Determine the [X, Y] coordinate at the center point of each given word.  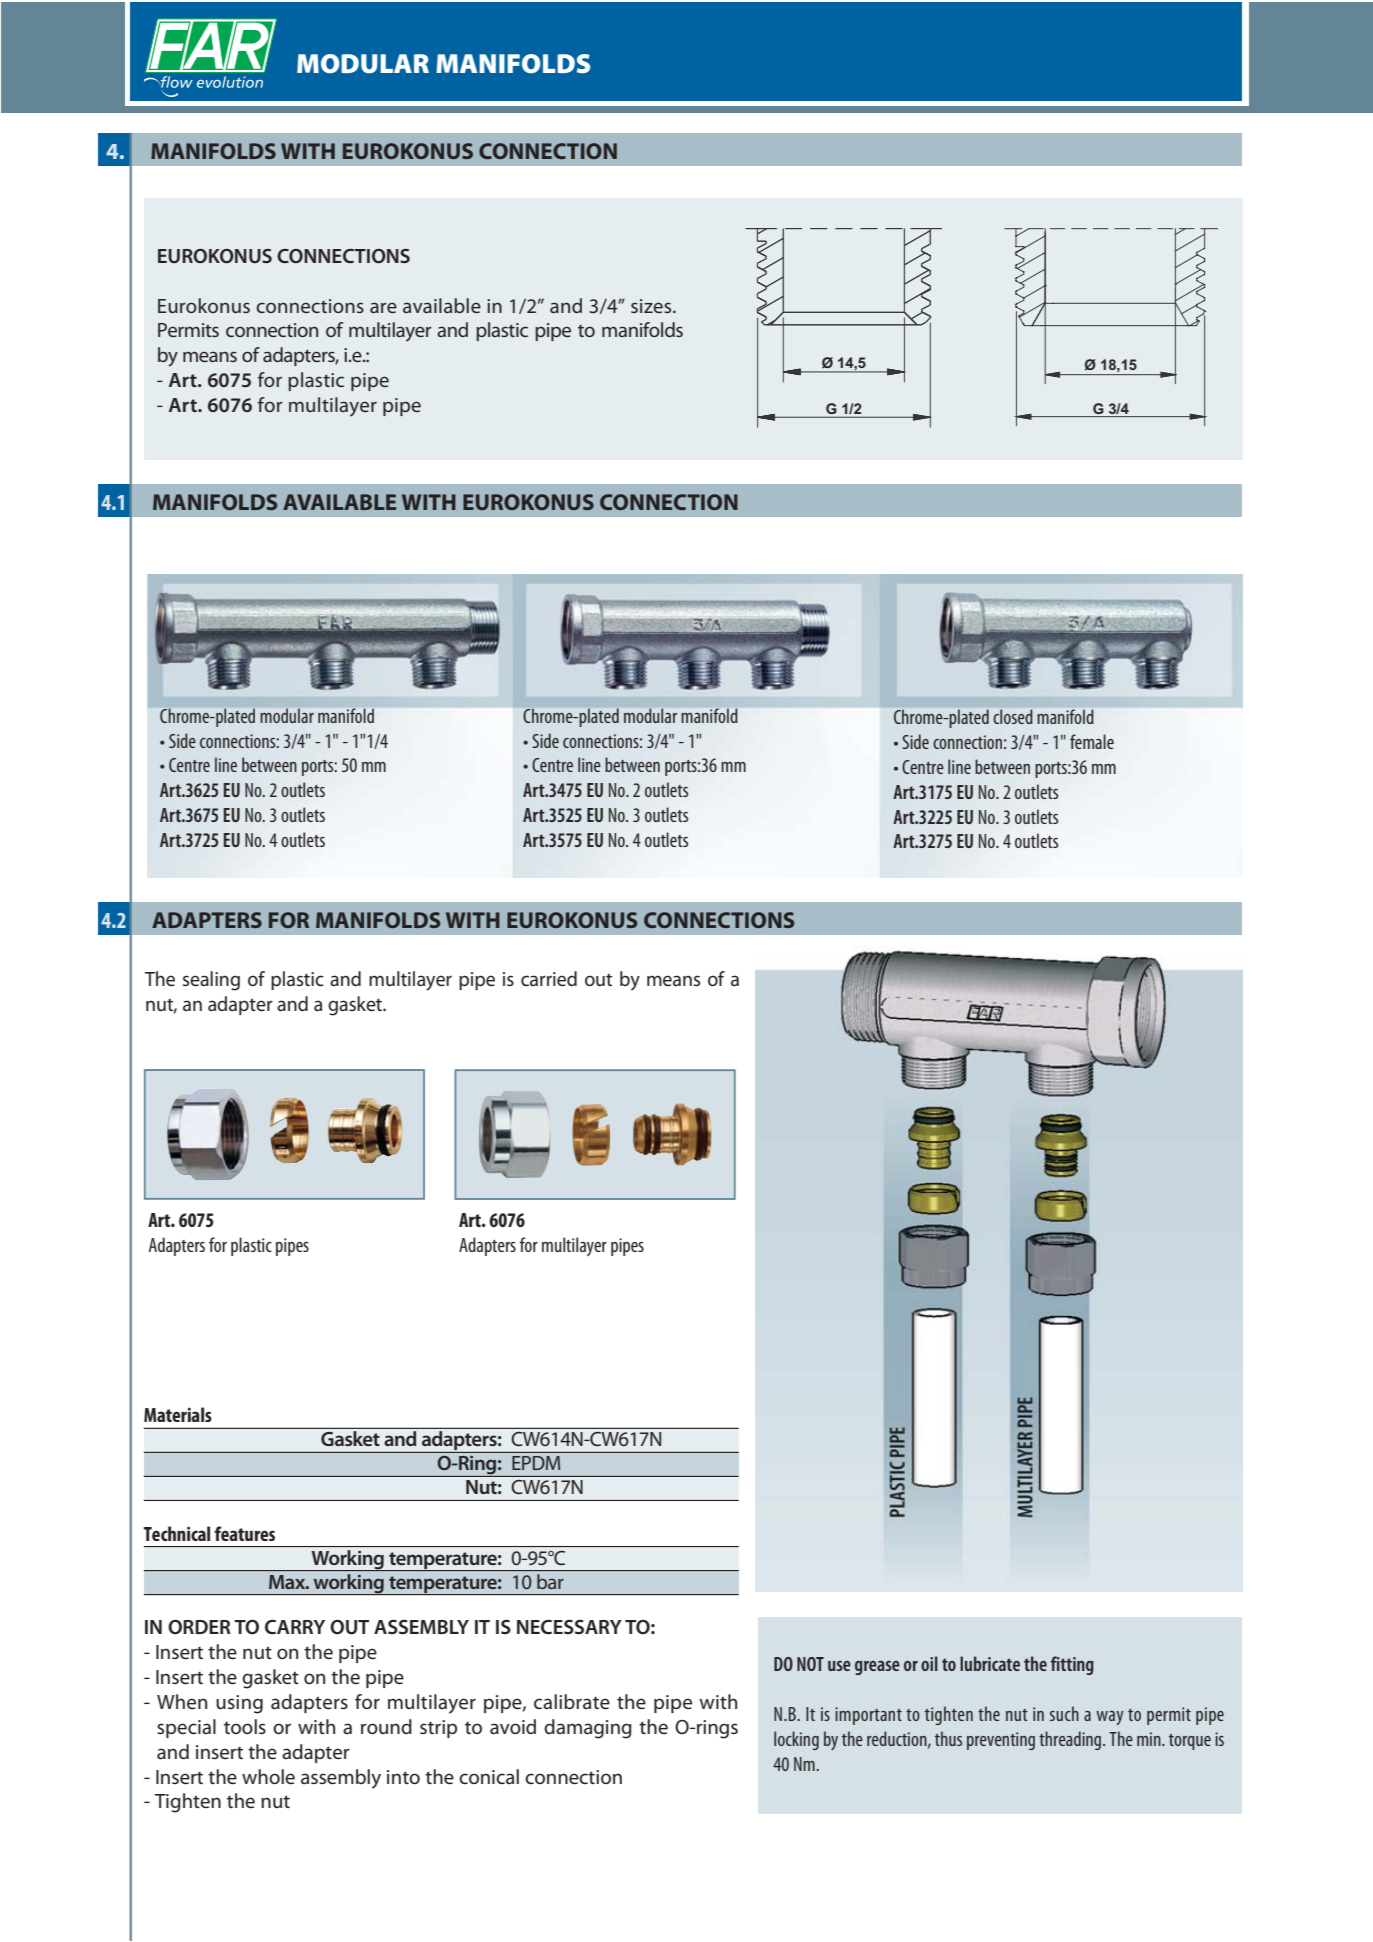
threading [1071, 1740]
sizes [652, 306]
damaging [588, 1729]
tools [245, 1726]
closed [1012, 716]
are [383, 307]
